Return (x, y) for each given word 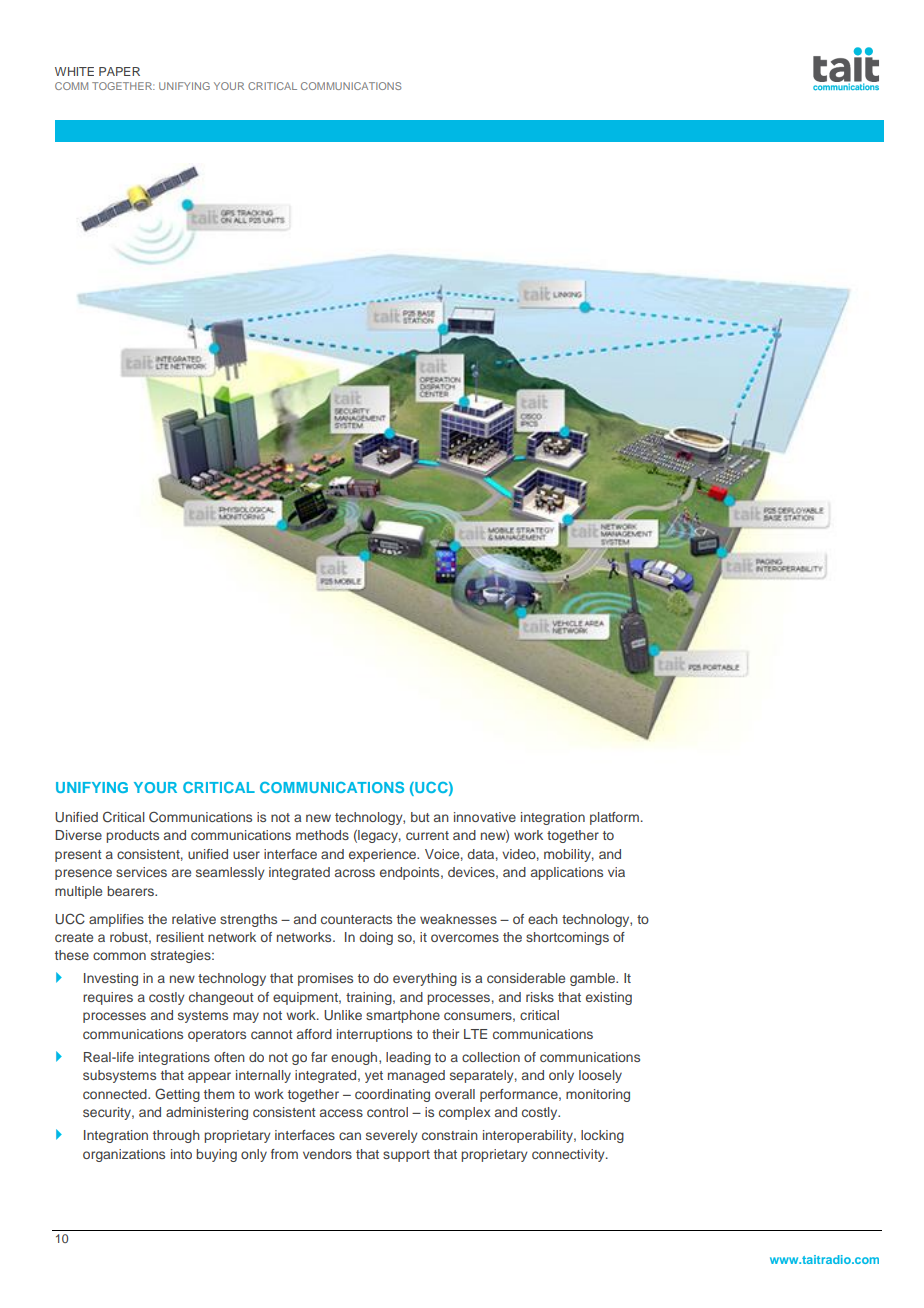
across (355, 873)
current (427, 835)
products (132, 836)
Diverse (78, 835)
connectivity (569, 1155)
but (420, 817)
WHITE (74, 71)
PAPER (119, 71)
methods (322, 835)
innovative (485, 817)
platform (614, 818)
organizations (124, 1155)
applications (567, 873)
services (141, 872)
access (341, 1113)
